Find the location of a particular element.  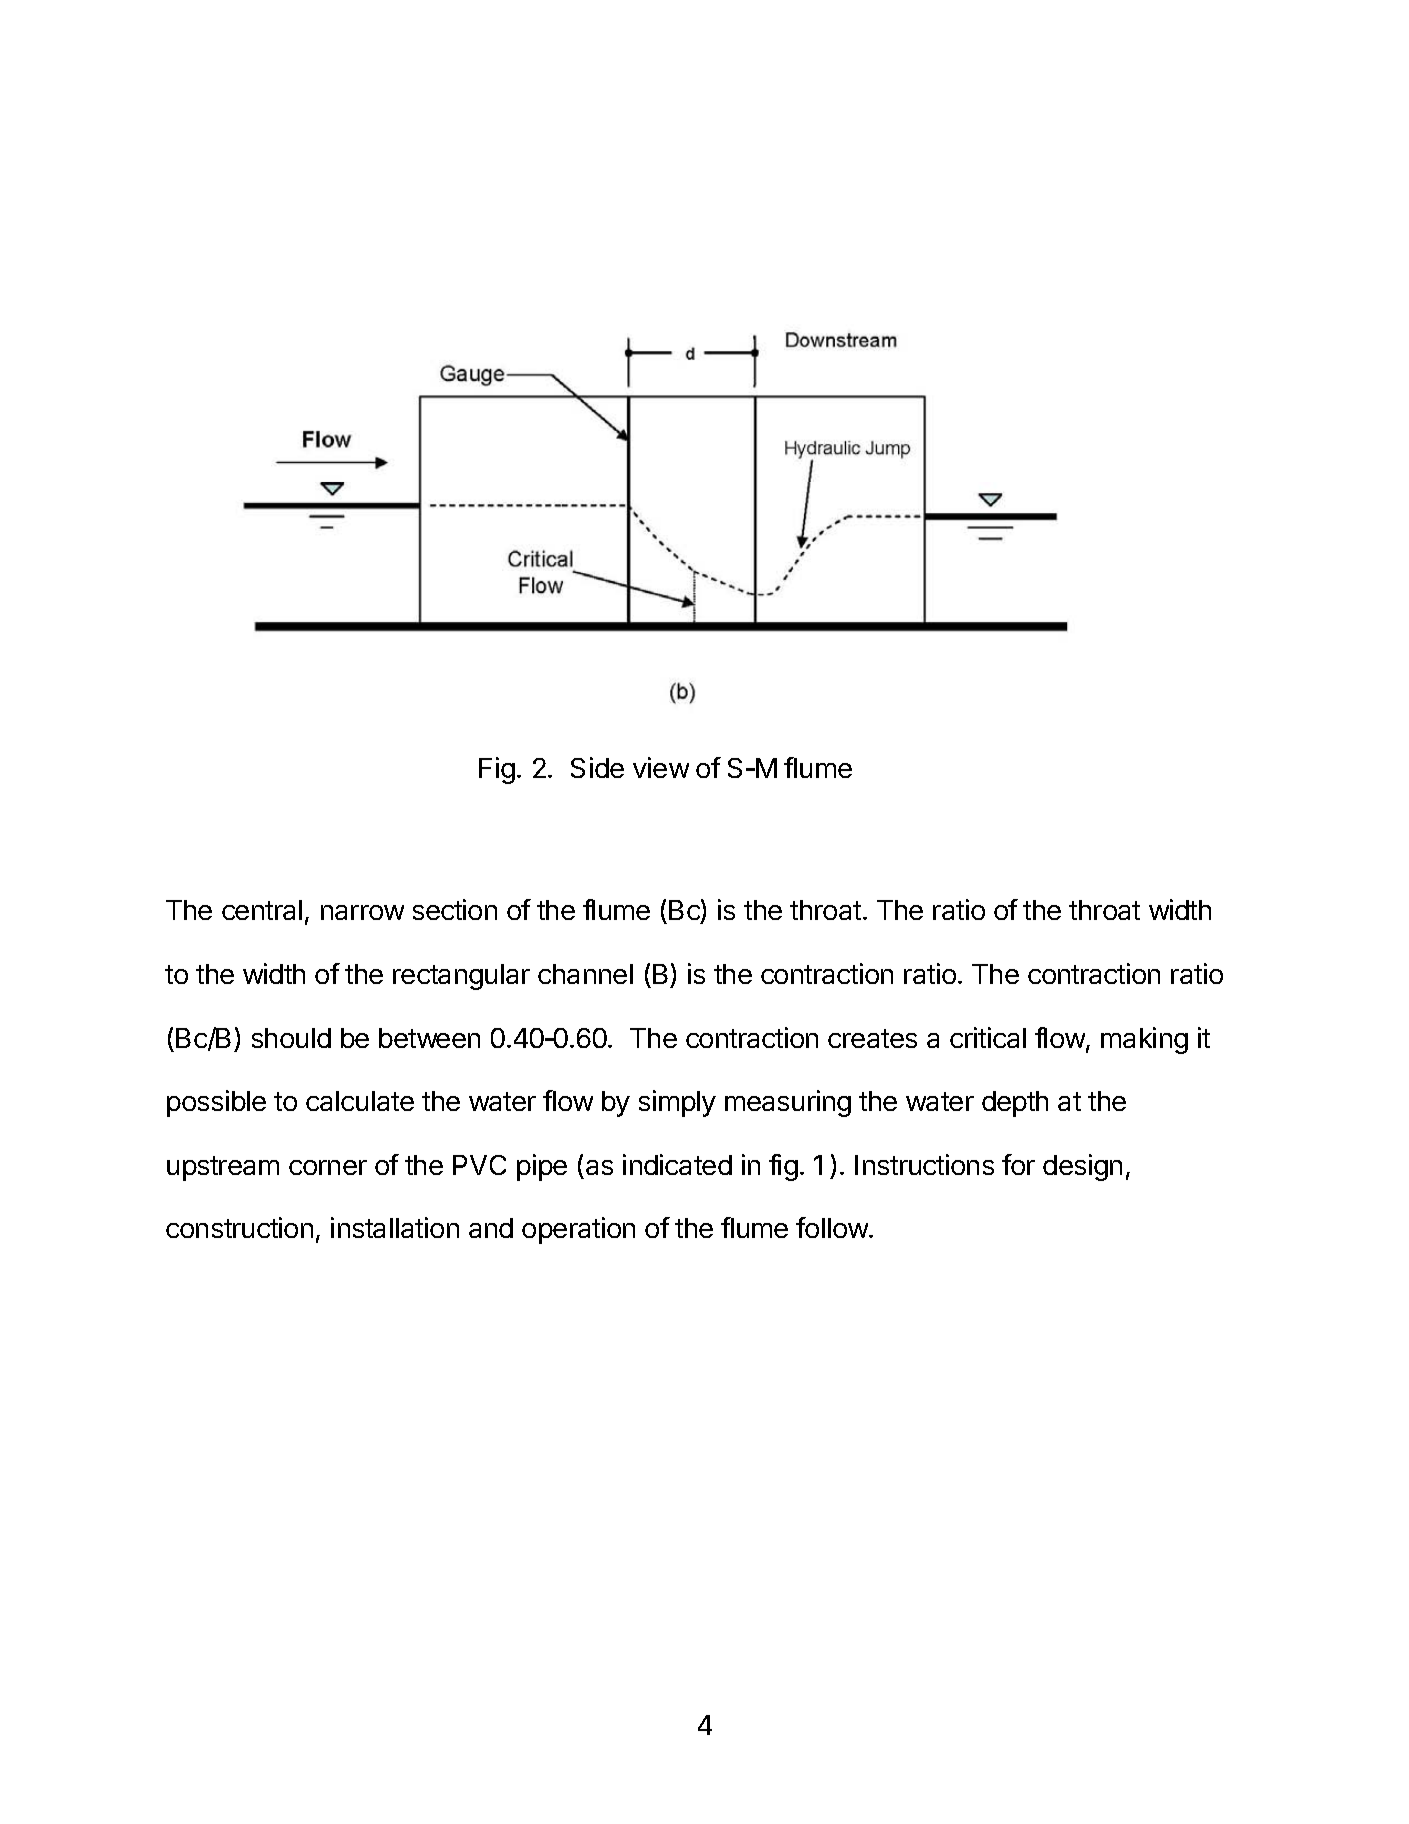

Side is located at coordinates (597, 767).
